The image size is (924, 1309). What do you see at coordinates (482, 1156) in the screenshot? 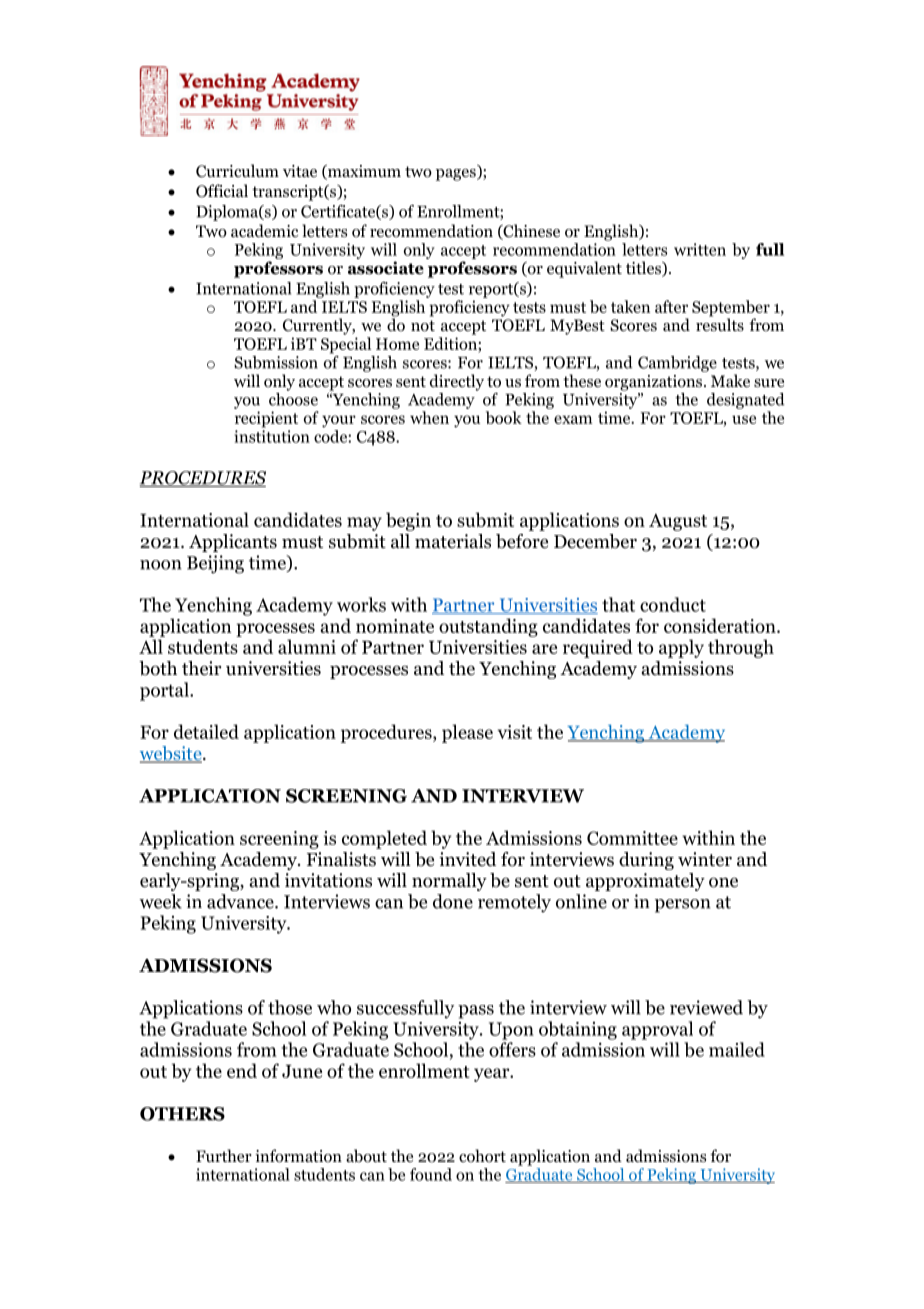
I see `cohort` at bounding box center [482, 1156].
